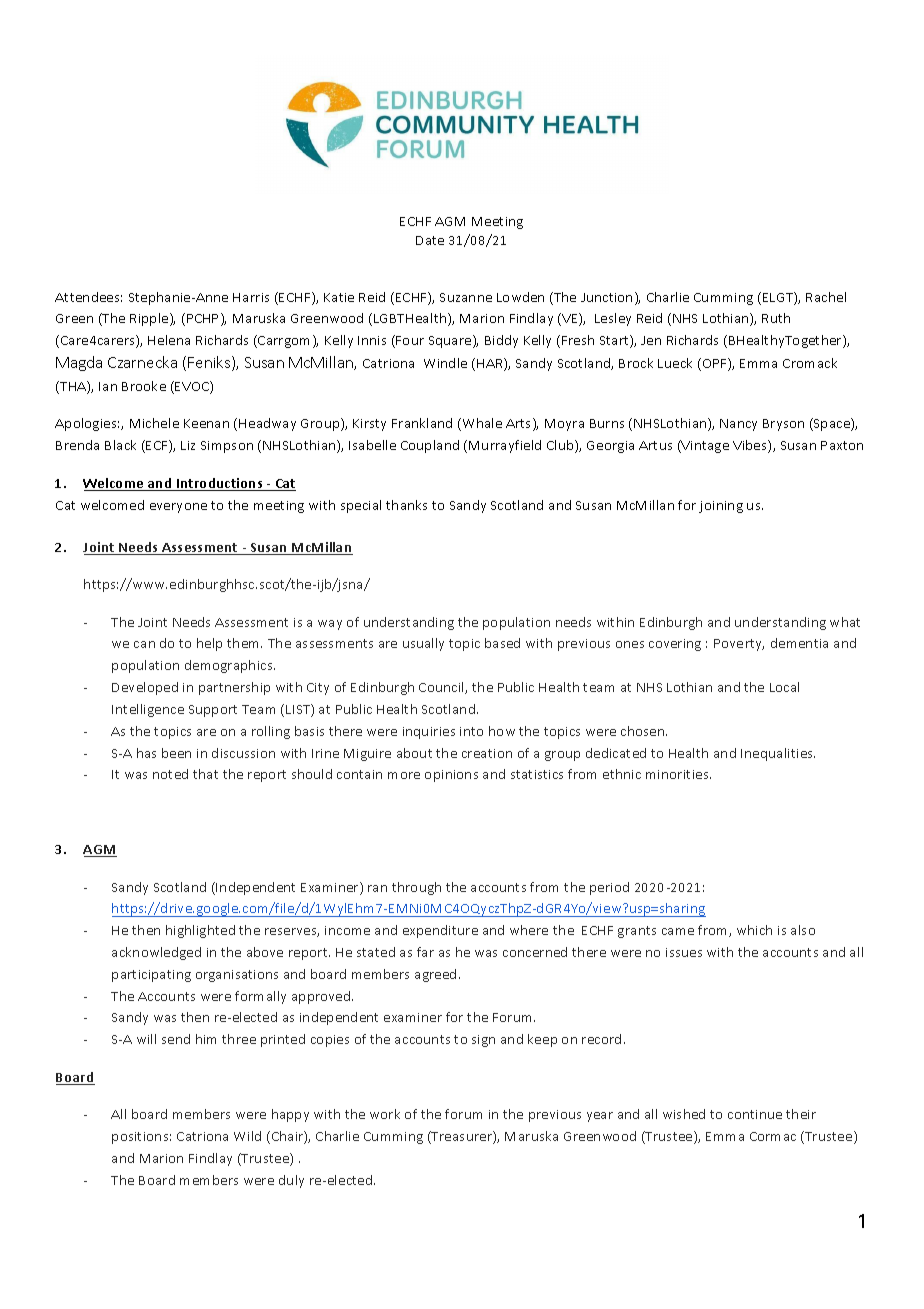 This screenshot has width=924, height=1309. What do you see at coordinates (721, 507) in the screenshot?
I see `joining` at bounding box center [721, 507].
